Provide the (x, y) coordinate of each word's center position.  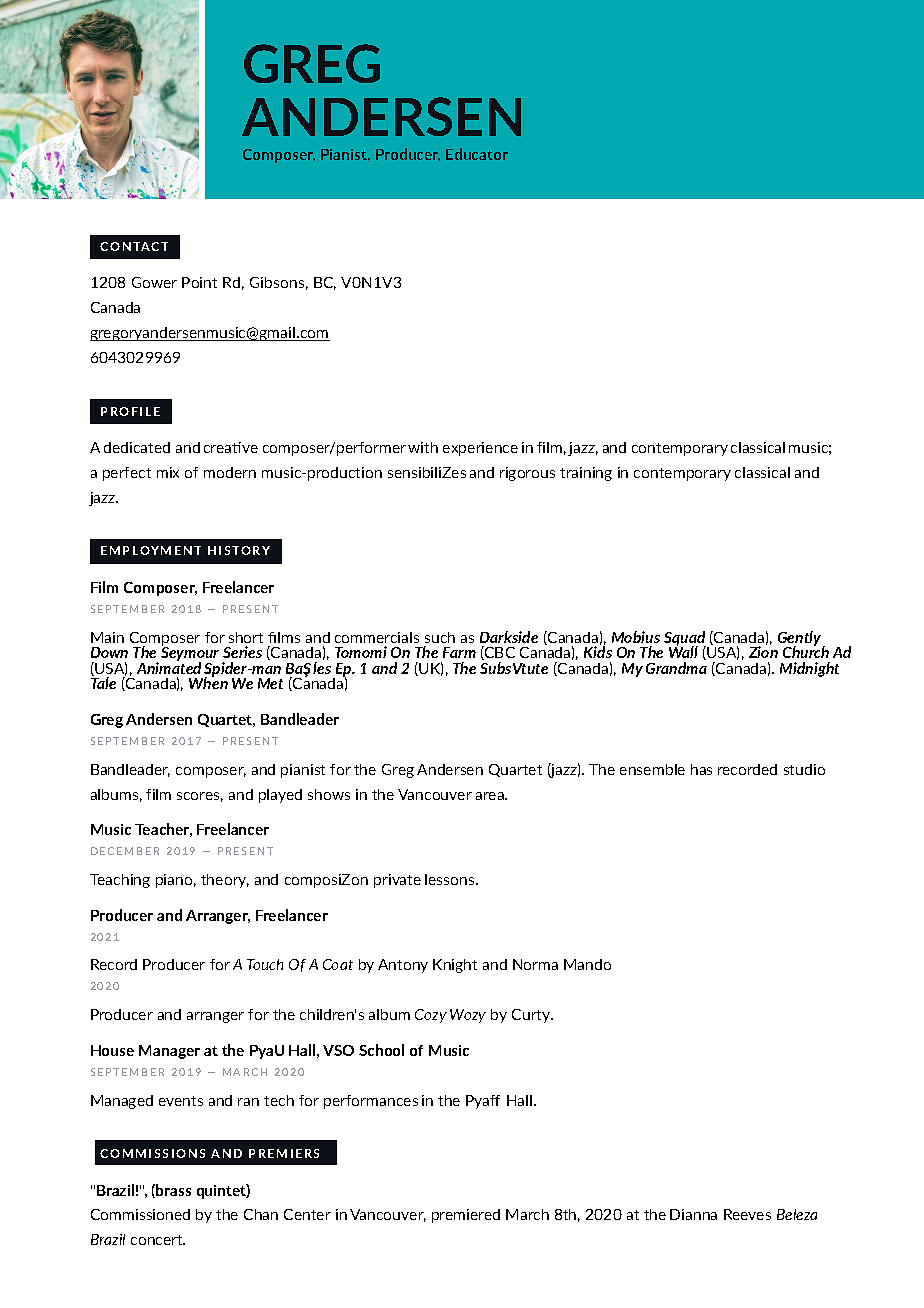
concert (158, 1240)
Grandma (676, 668)
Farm (459, 652)
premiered (466, 1216)
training (586, 474)
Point (199, 282)
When (208, 682)
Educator (477, 154)
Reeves (747, 1214)
